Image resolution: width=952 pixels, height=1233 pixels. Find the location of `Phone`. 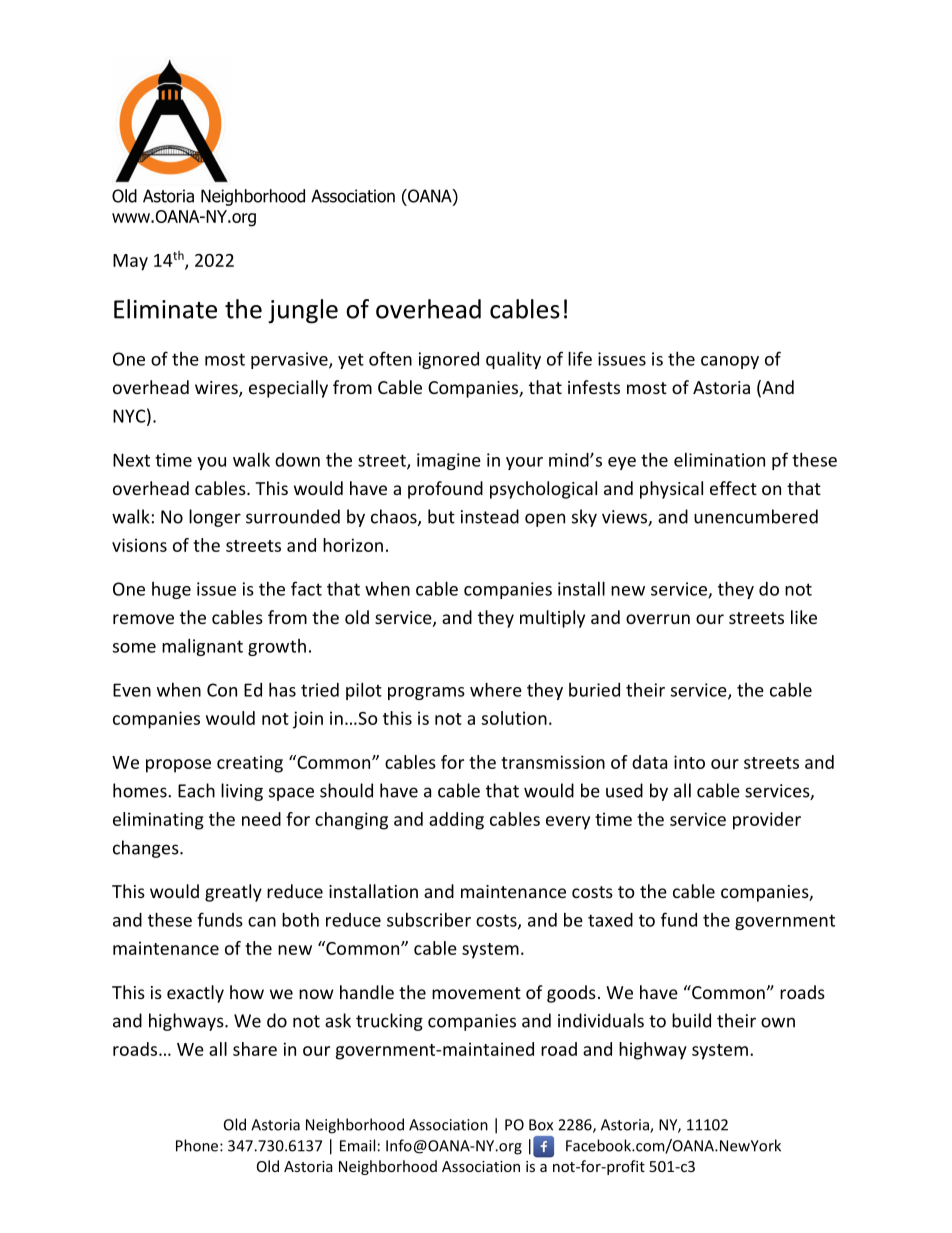

Phone is located at coordinates (198, 1145).
